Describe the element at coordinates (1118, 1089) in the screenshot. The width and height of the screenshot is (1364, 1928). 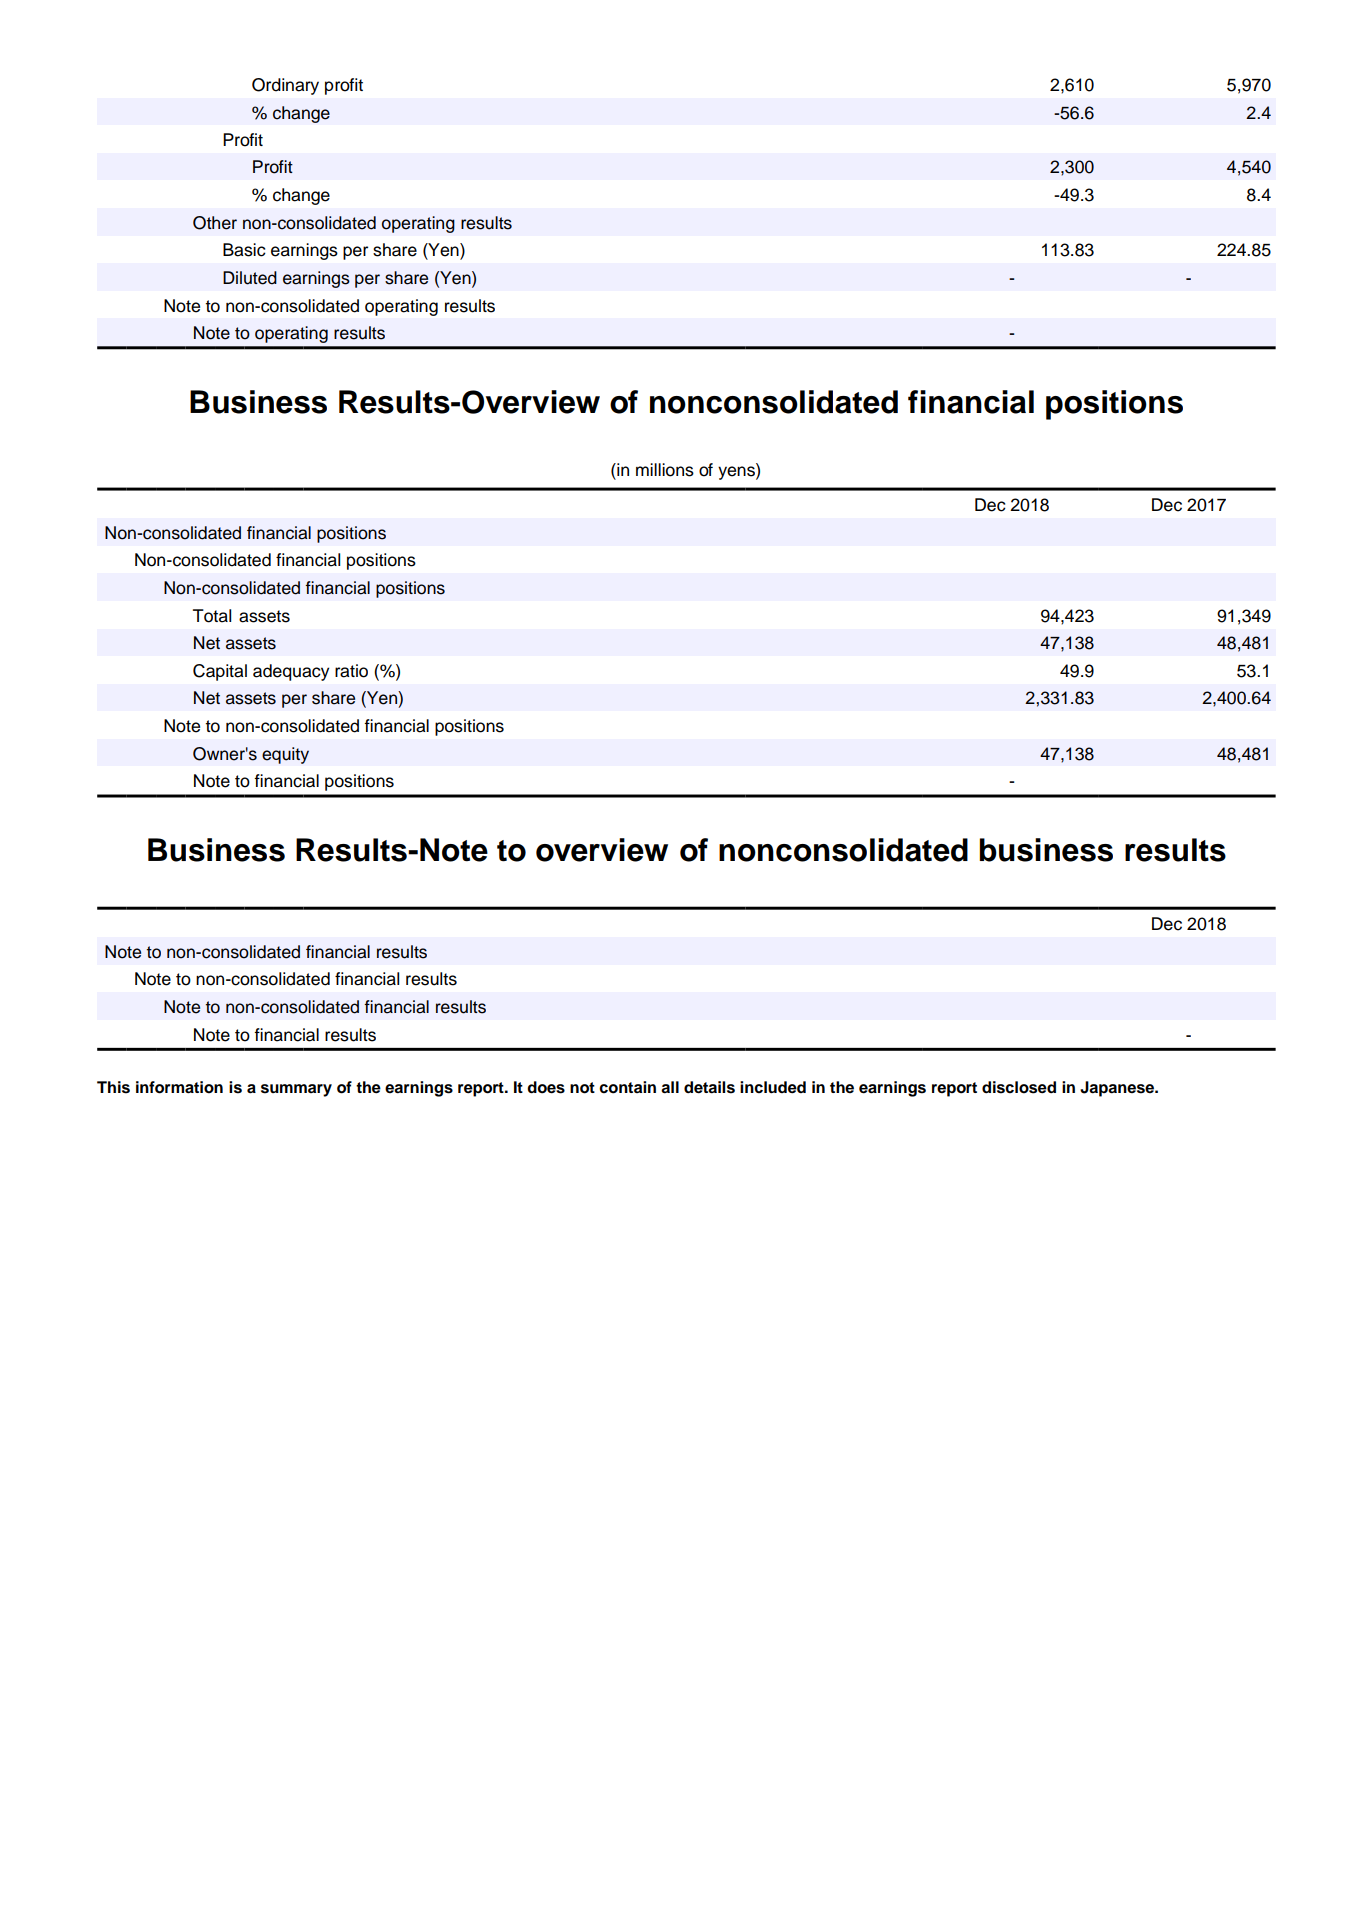
I see `Japanese` at that location.
